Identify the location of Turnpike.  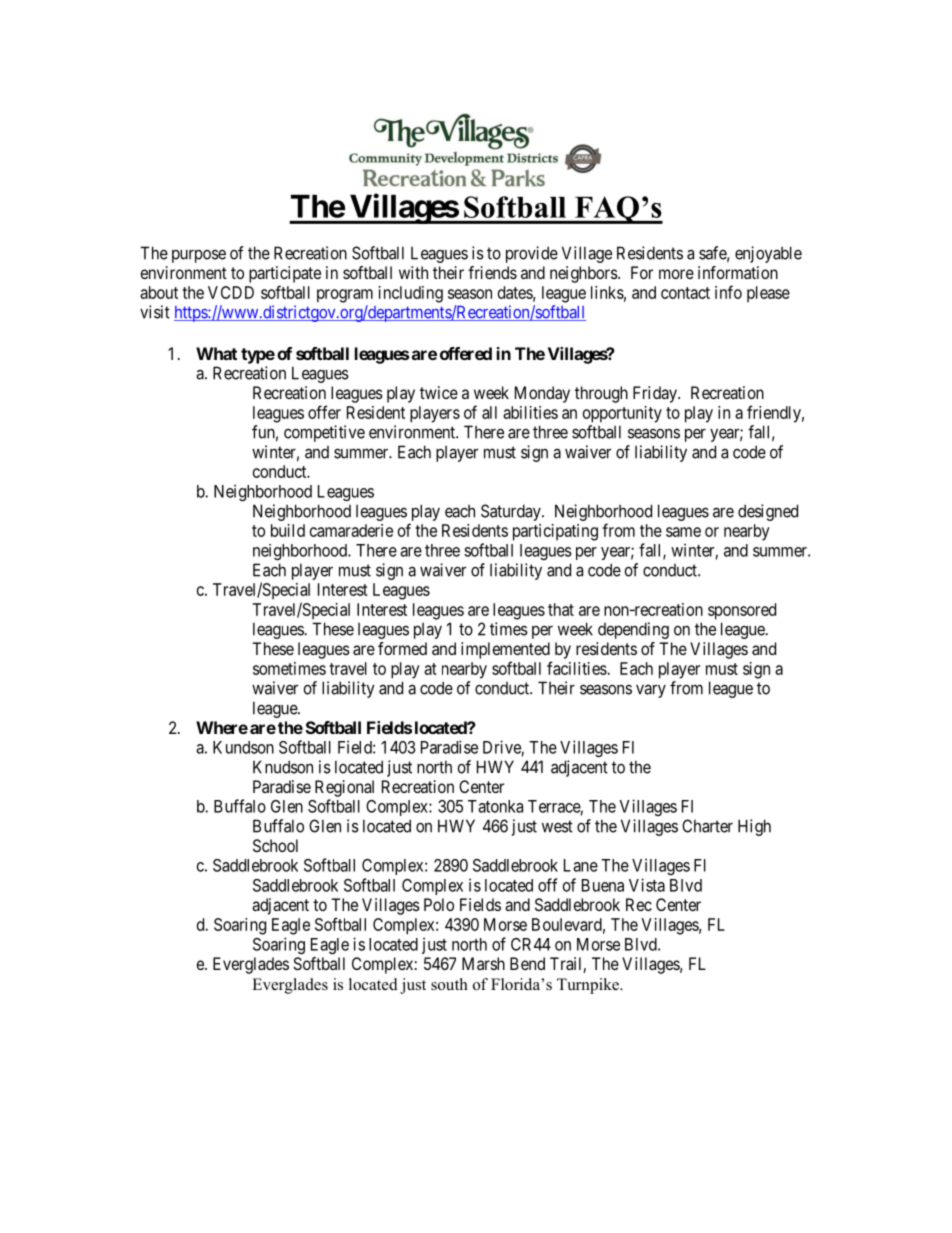
(589, 986).
